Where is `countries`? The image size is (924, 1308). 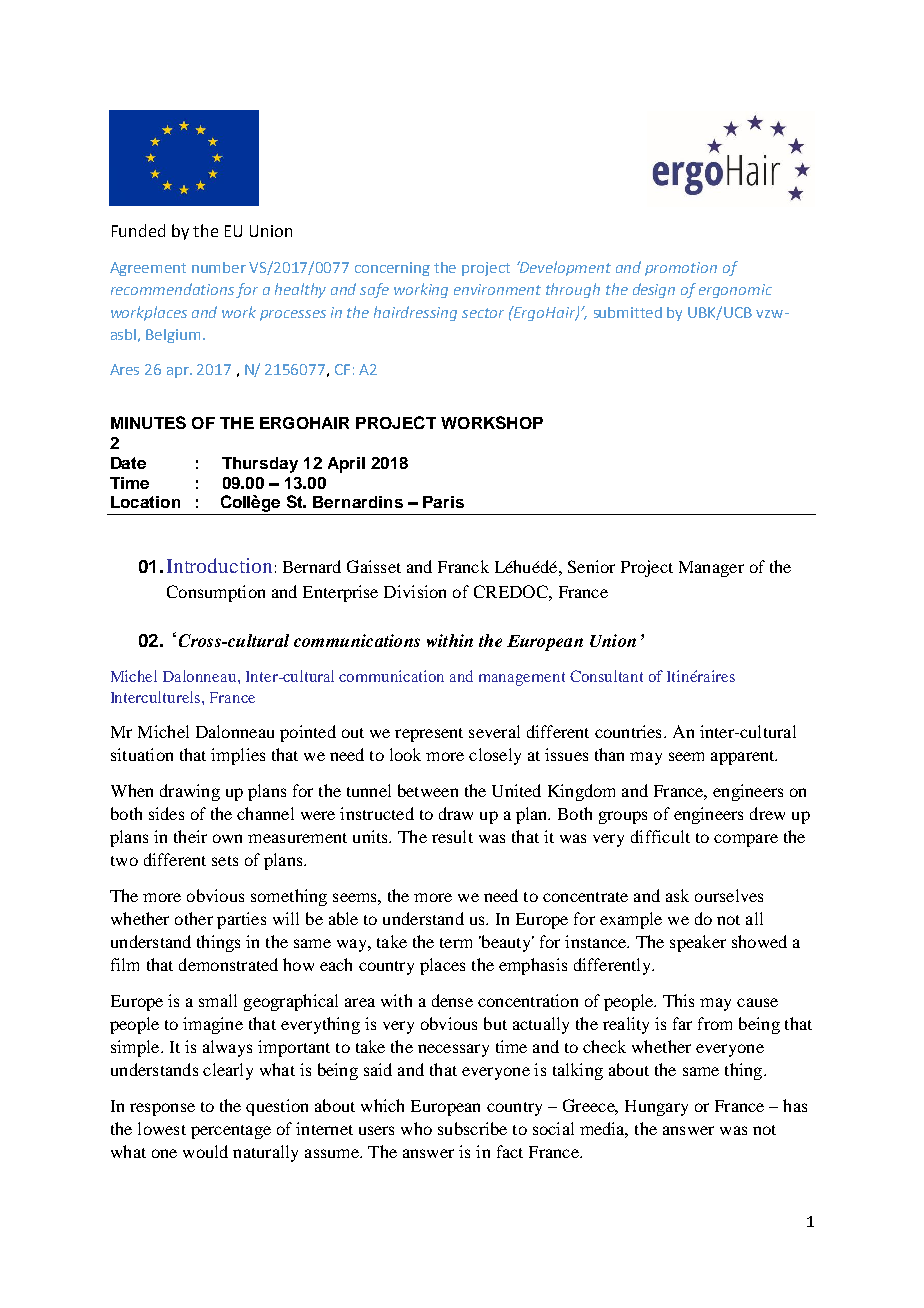
countries is located at coordinates (628, 731).
